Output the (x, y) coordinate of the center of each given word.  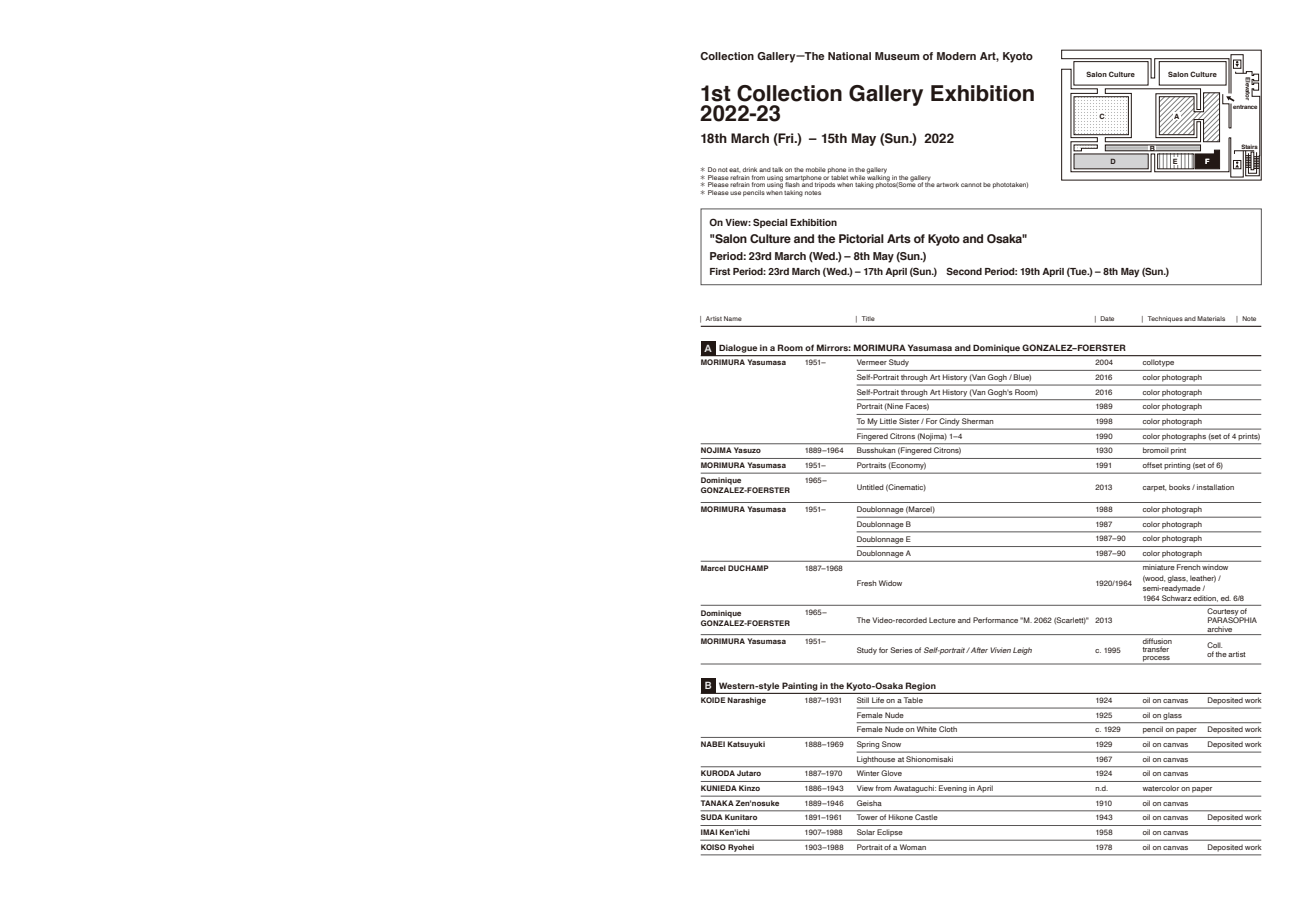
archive (1220, 630)
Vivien (1000, 650)
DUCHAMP (748, 568)
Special (770, 223)
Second (964, 271)
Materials (1211, 318)
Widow (890, 583)
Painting (800, 686)
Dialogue (738, 350)
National (849, 56)
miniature (1158, 567)
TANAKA (717, 803)
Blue (1022, 377)
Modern (956, 56)
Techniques (1165, 319)
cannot (971, 185)
